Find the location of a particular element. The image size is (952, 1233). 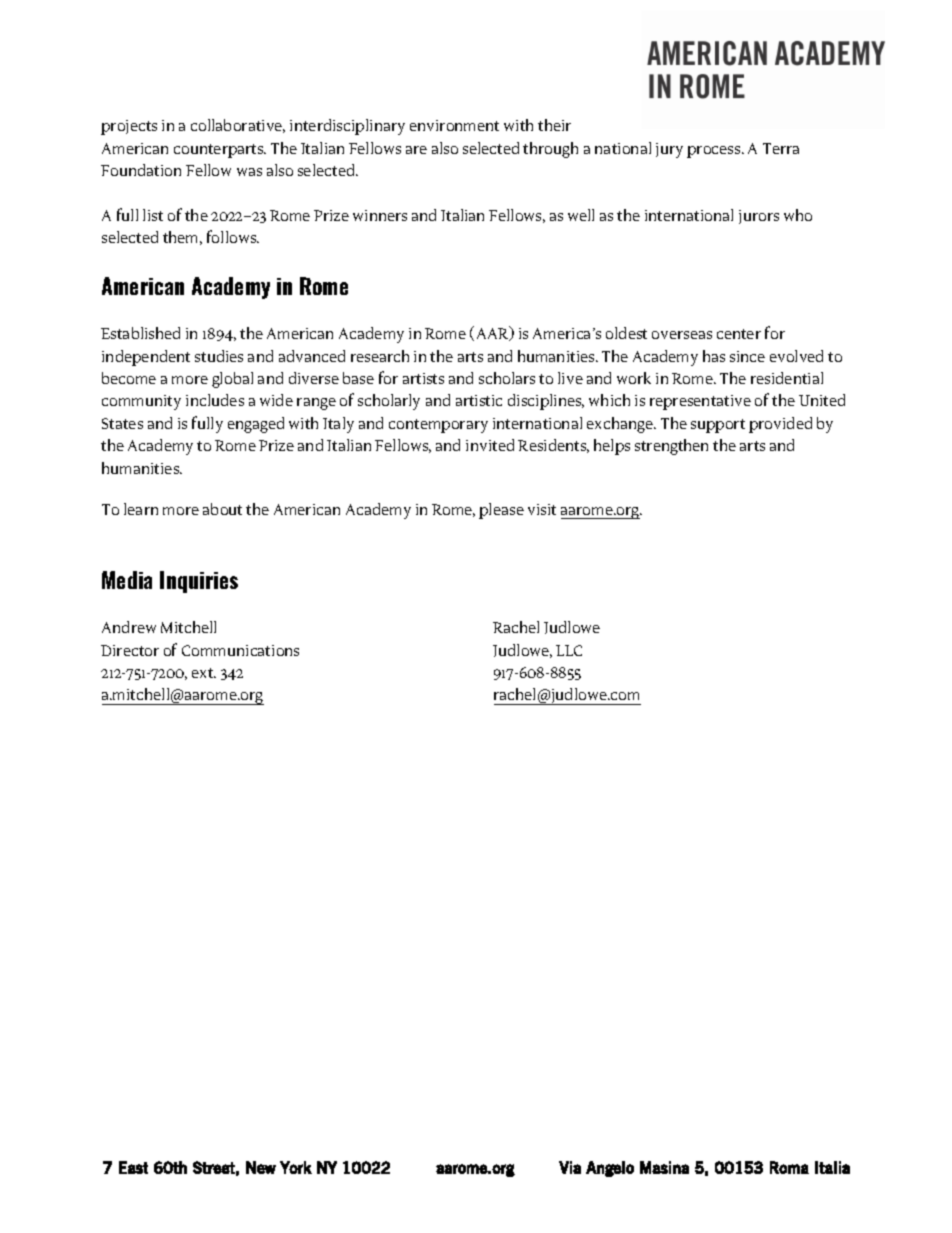

LLC is located at coordinates (569, 650).
